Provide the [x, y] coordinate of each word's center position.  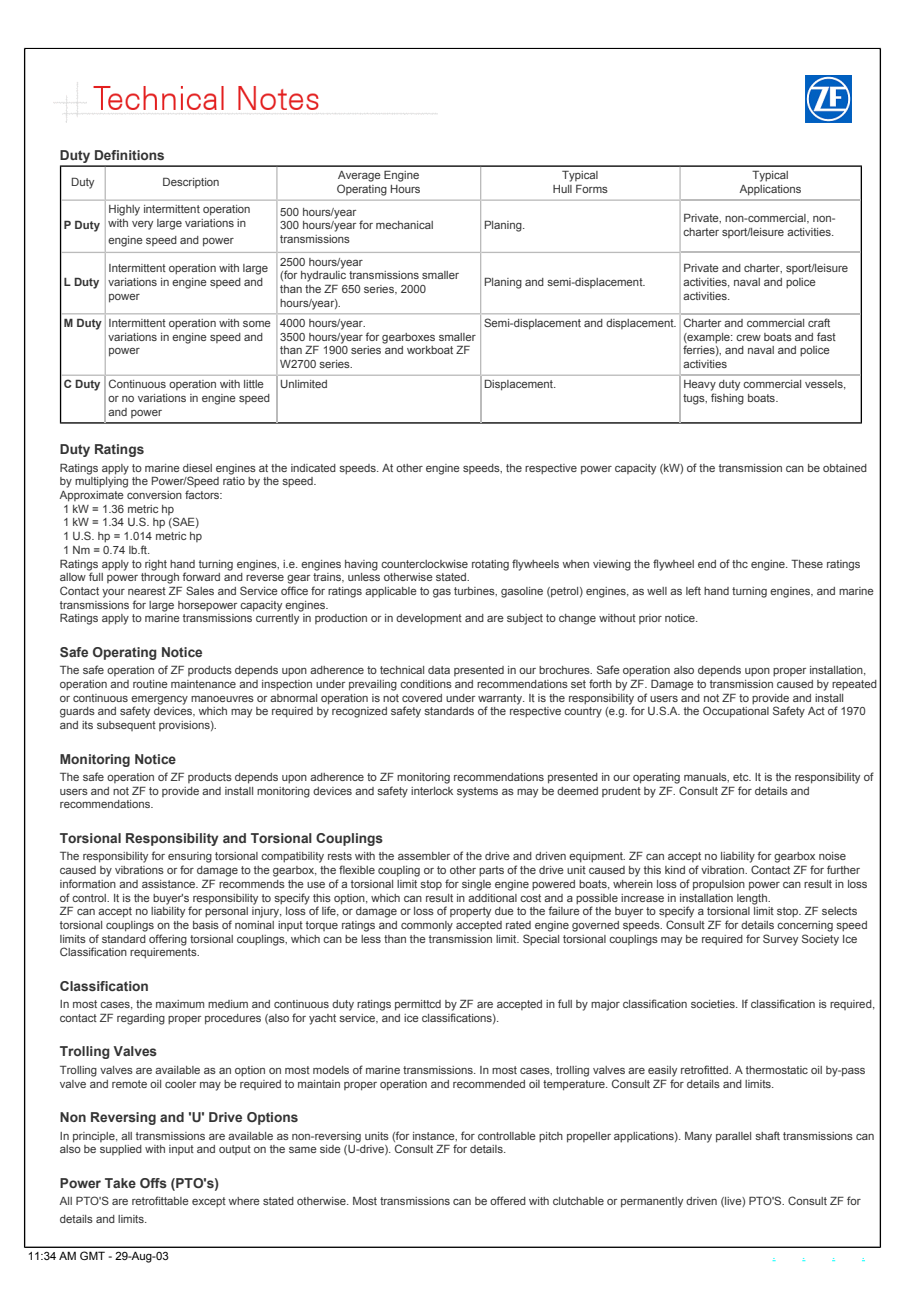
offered [508, 1200]
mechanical [404, 225]
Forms [592, 189]
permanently [652, 1202]
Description [191, 183]
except [209, 1202]
